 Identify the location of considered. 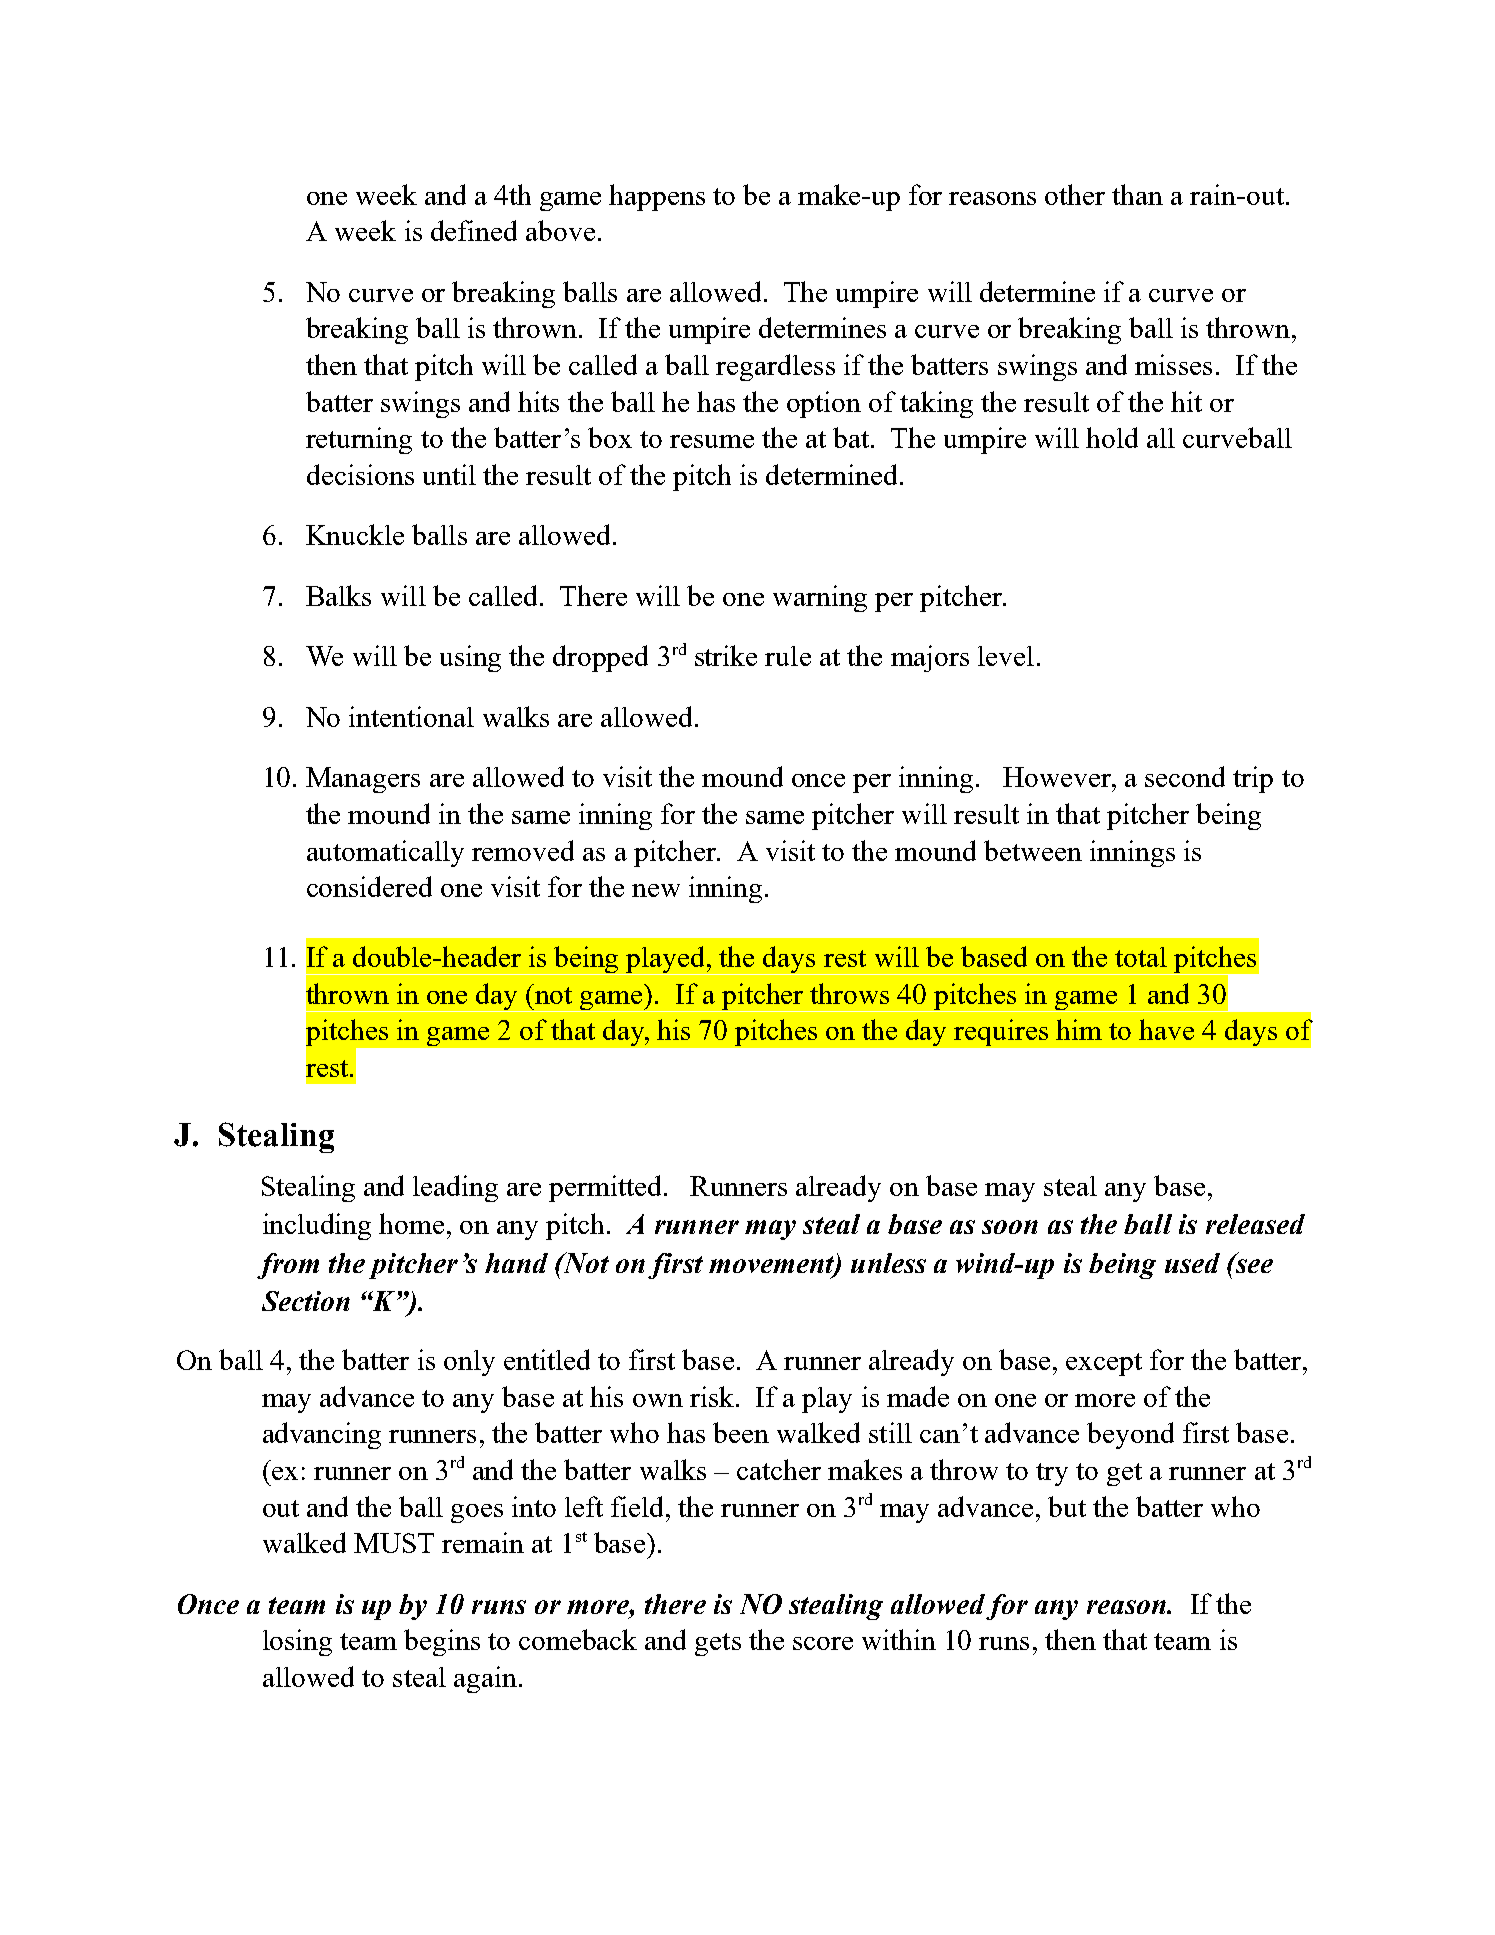
(369, 886).
